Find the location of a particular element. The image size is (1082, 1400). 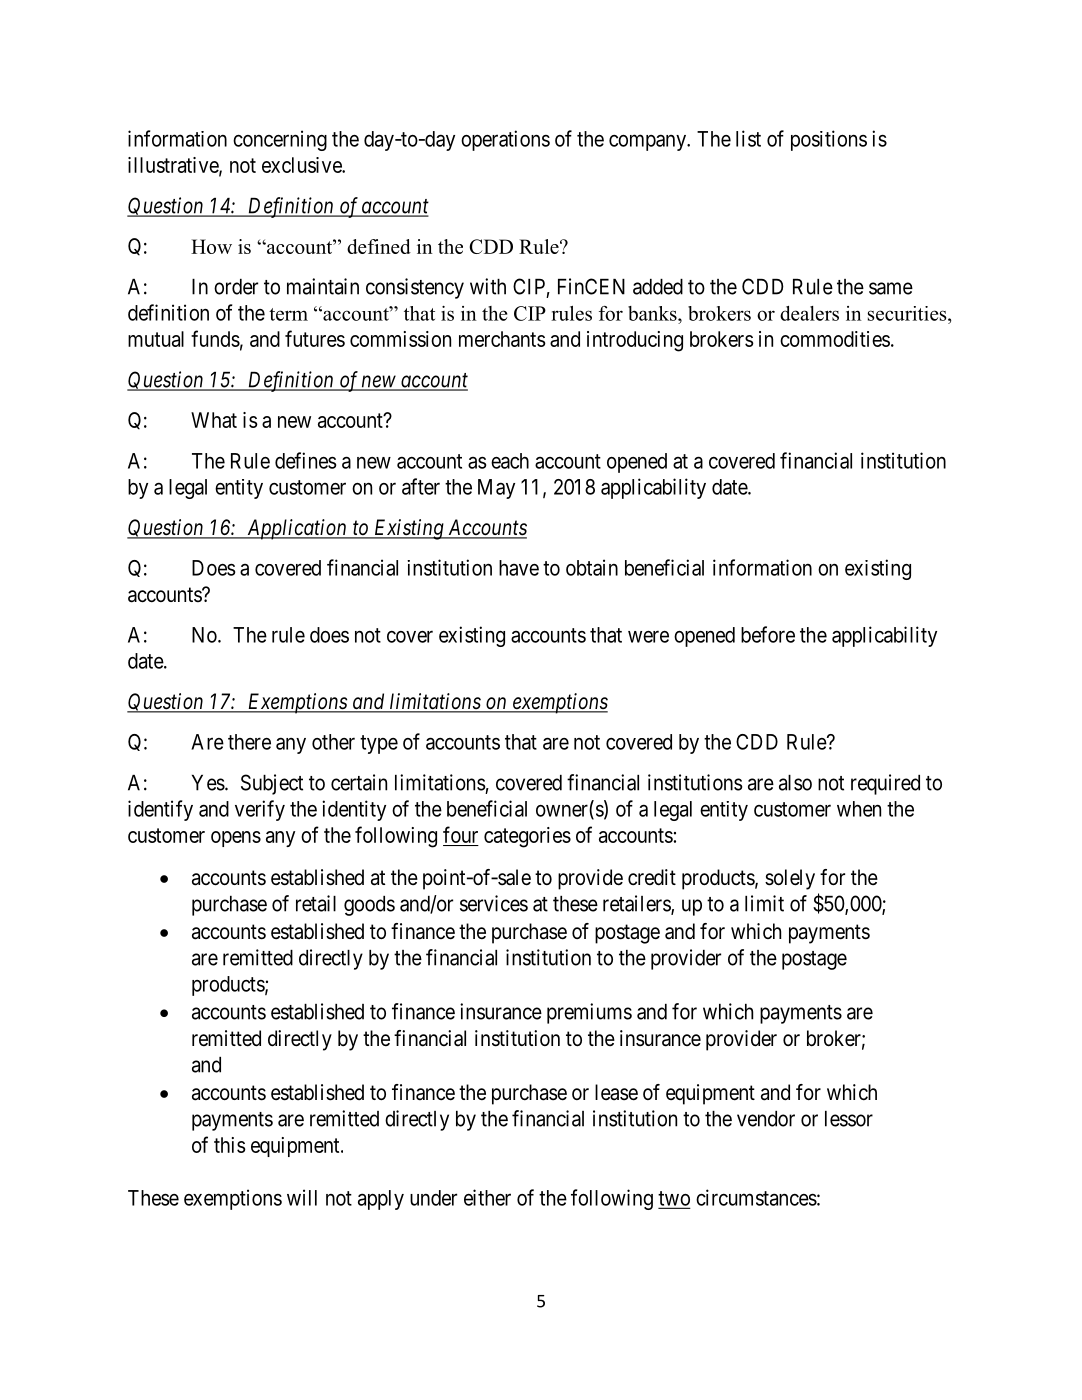

there is located at coordinates (249, 742).
